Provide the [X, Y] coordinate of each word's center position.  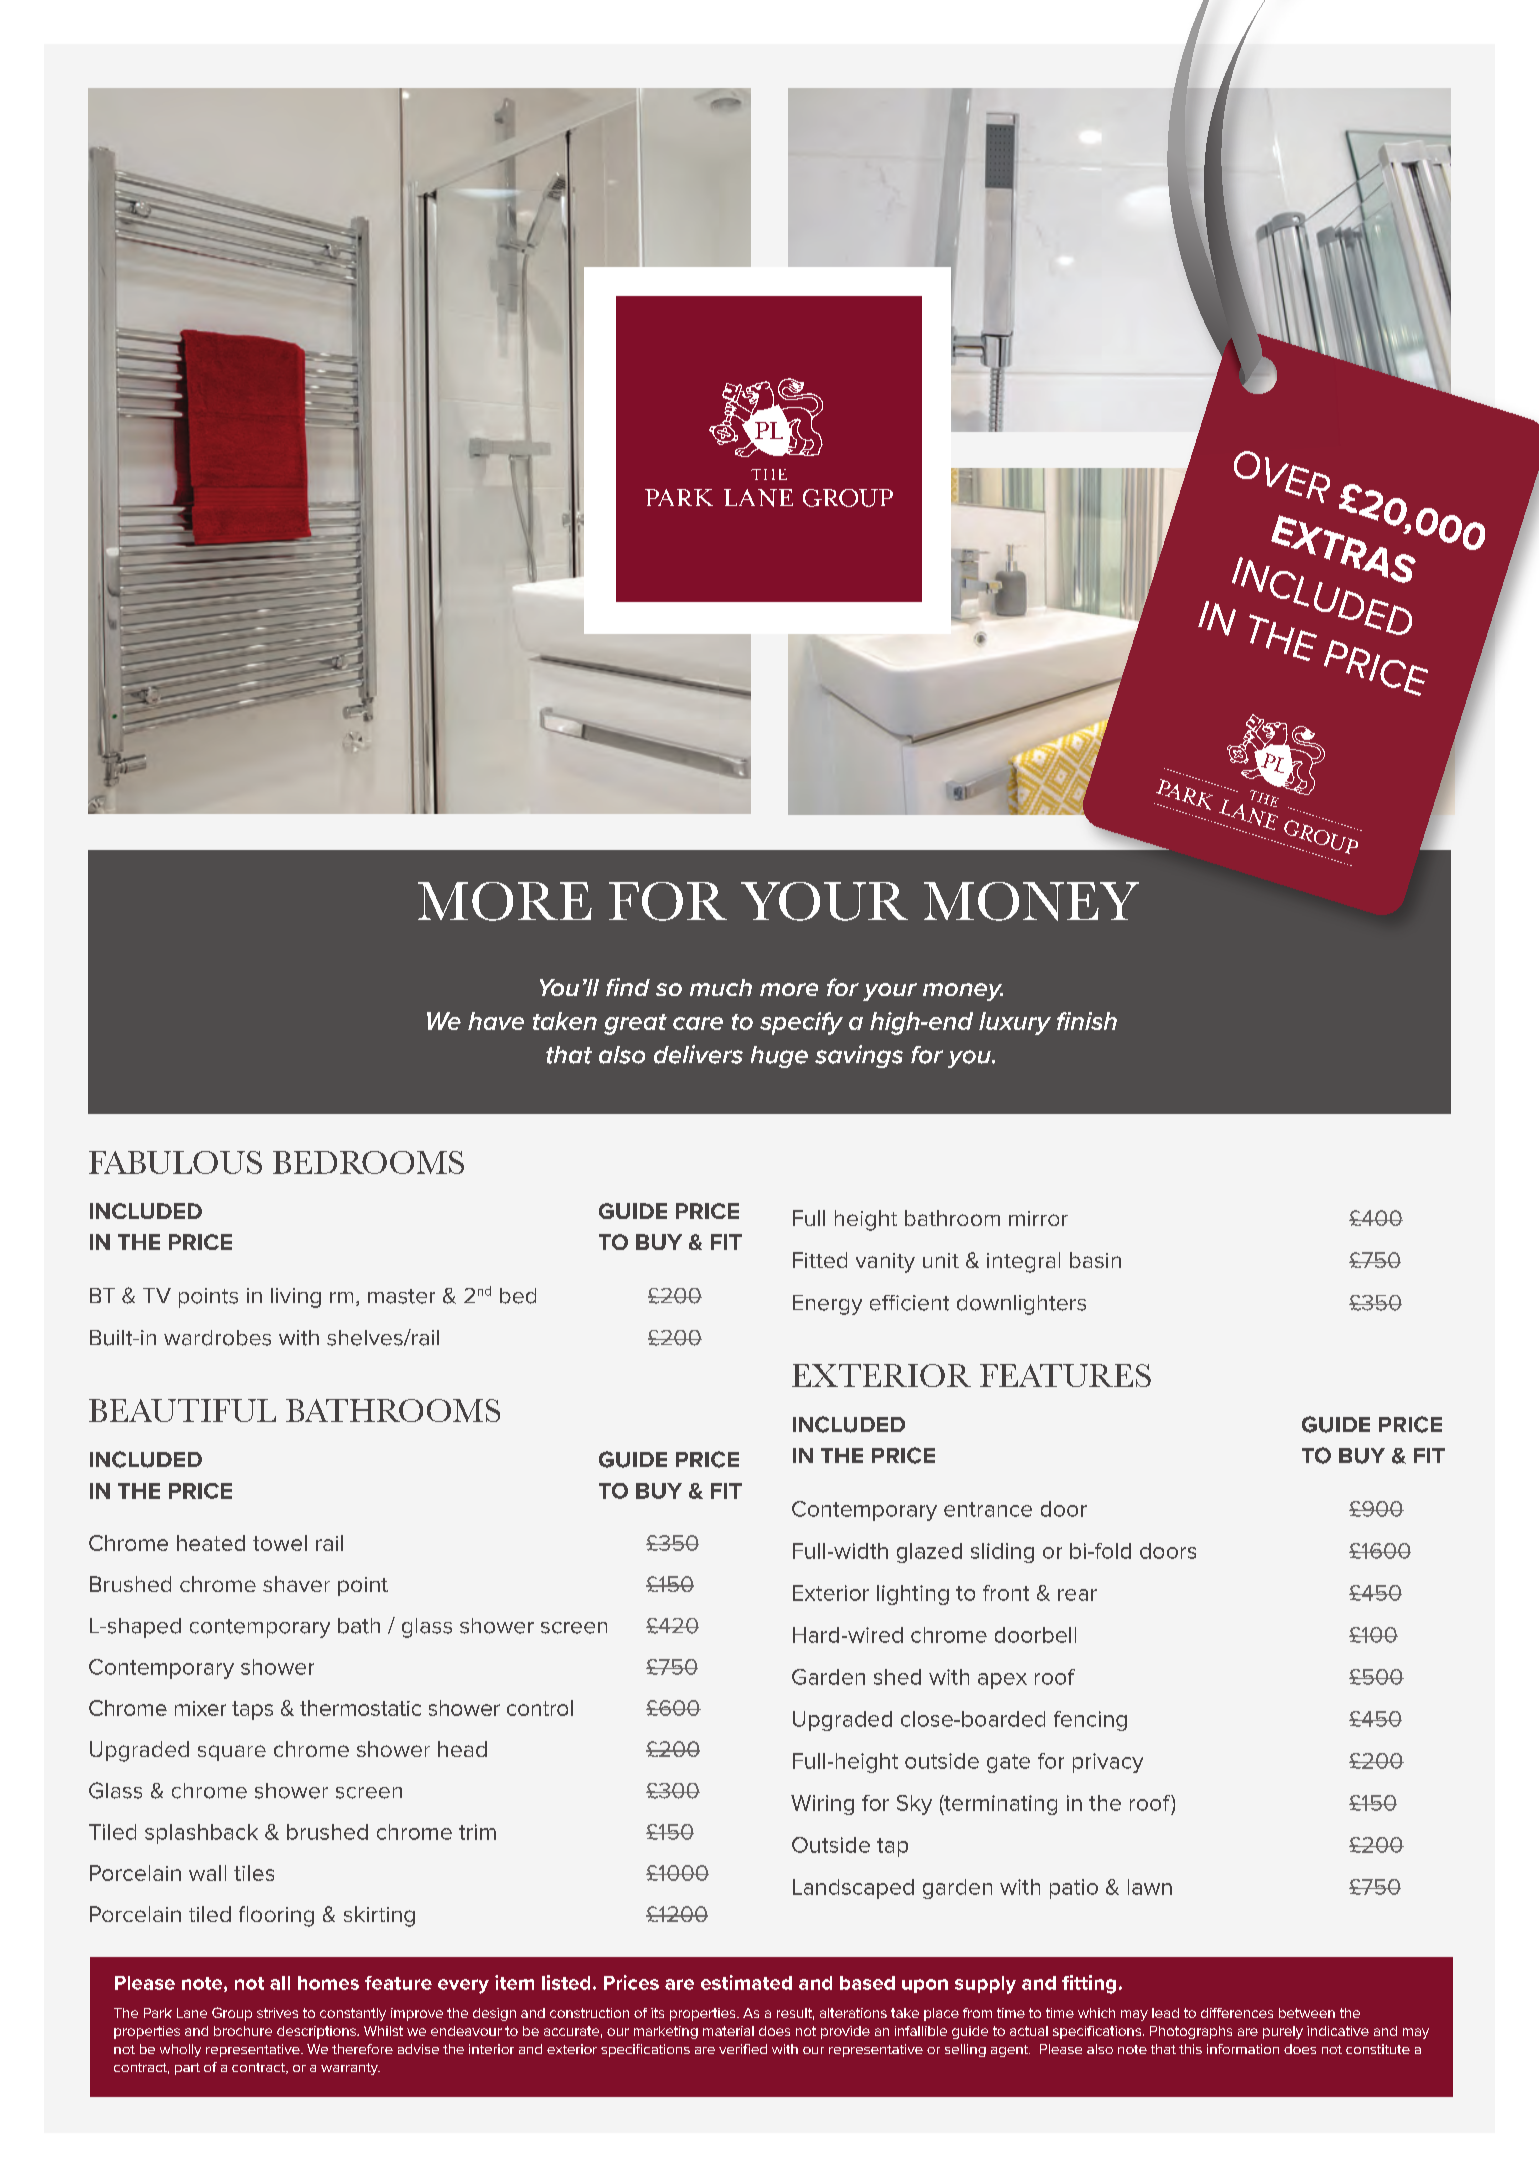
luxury [1015, 1023]
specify [801, 1023]
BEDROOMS [368, 1162]
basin [1095, 1260]
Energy [827, 1305]
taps [252, 1710]
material [728, 2031]
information [1243, 2049]
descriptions [317, 2032]
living [296, 1298]
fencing [1090, 1721]
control [540, 1708]
